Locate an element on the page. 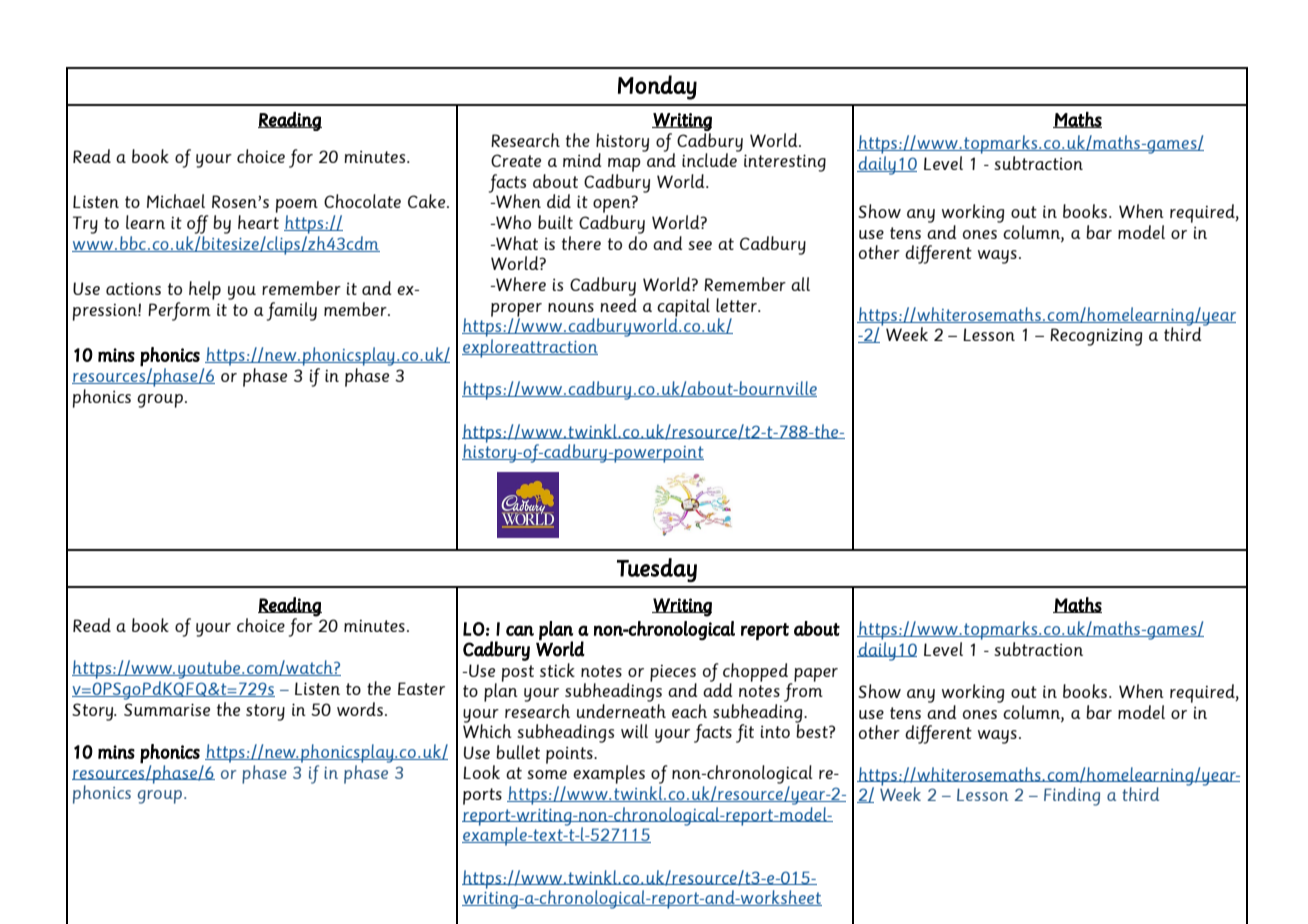 This image has height=924, width=1308. can is located at coordinates (520, 630).
